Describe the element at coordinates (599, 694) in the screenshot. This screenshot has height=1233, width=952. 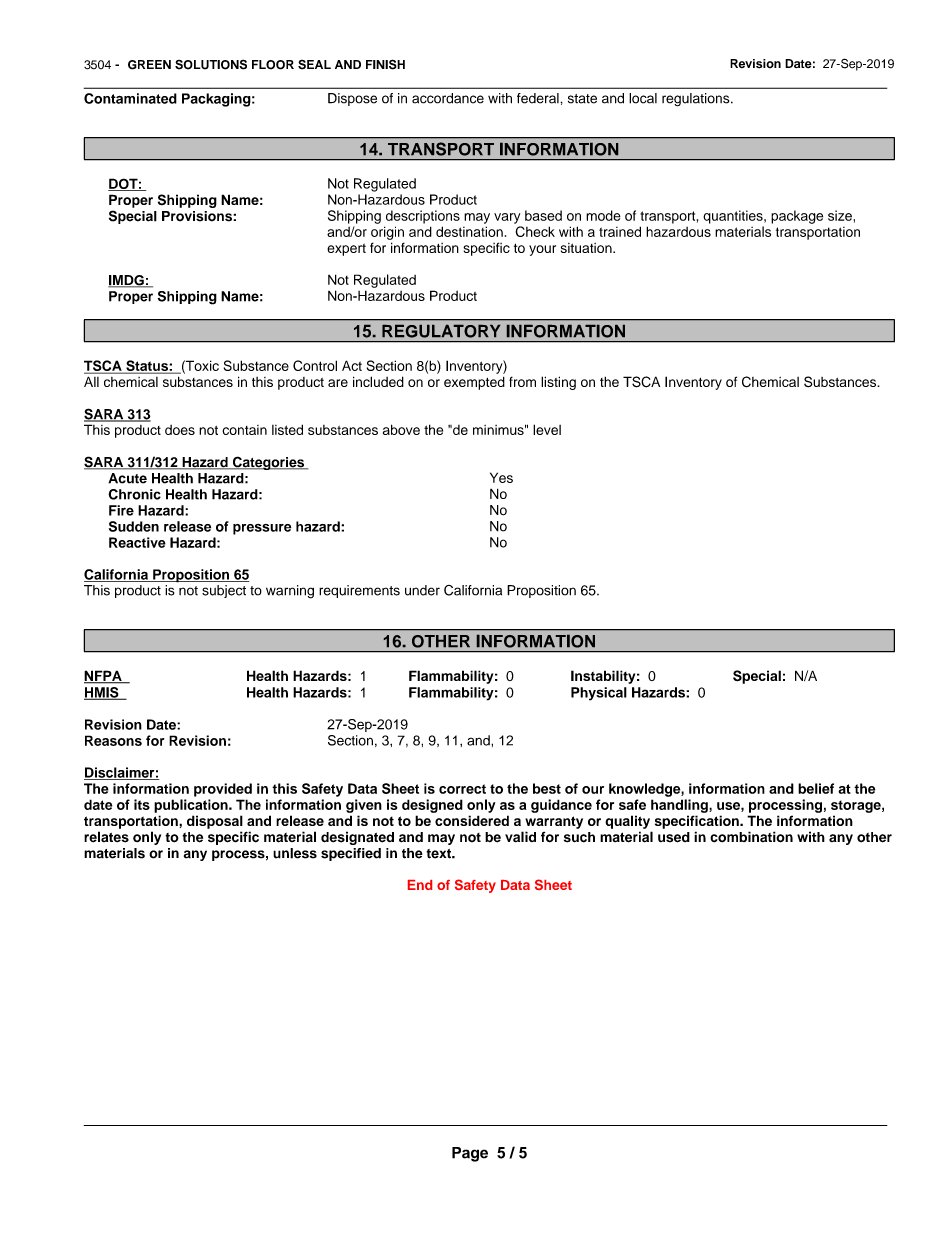
I see `Physical` at that location.
